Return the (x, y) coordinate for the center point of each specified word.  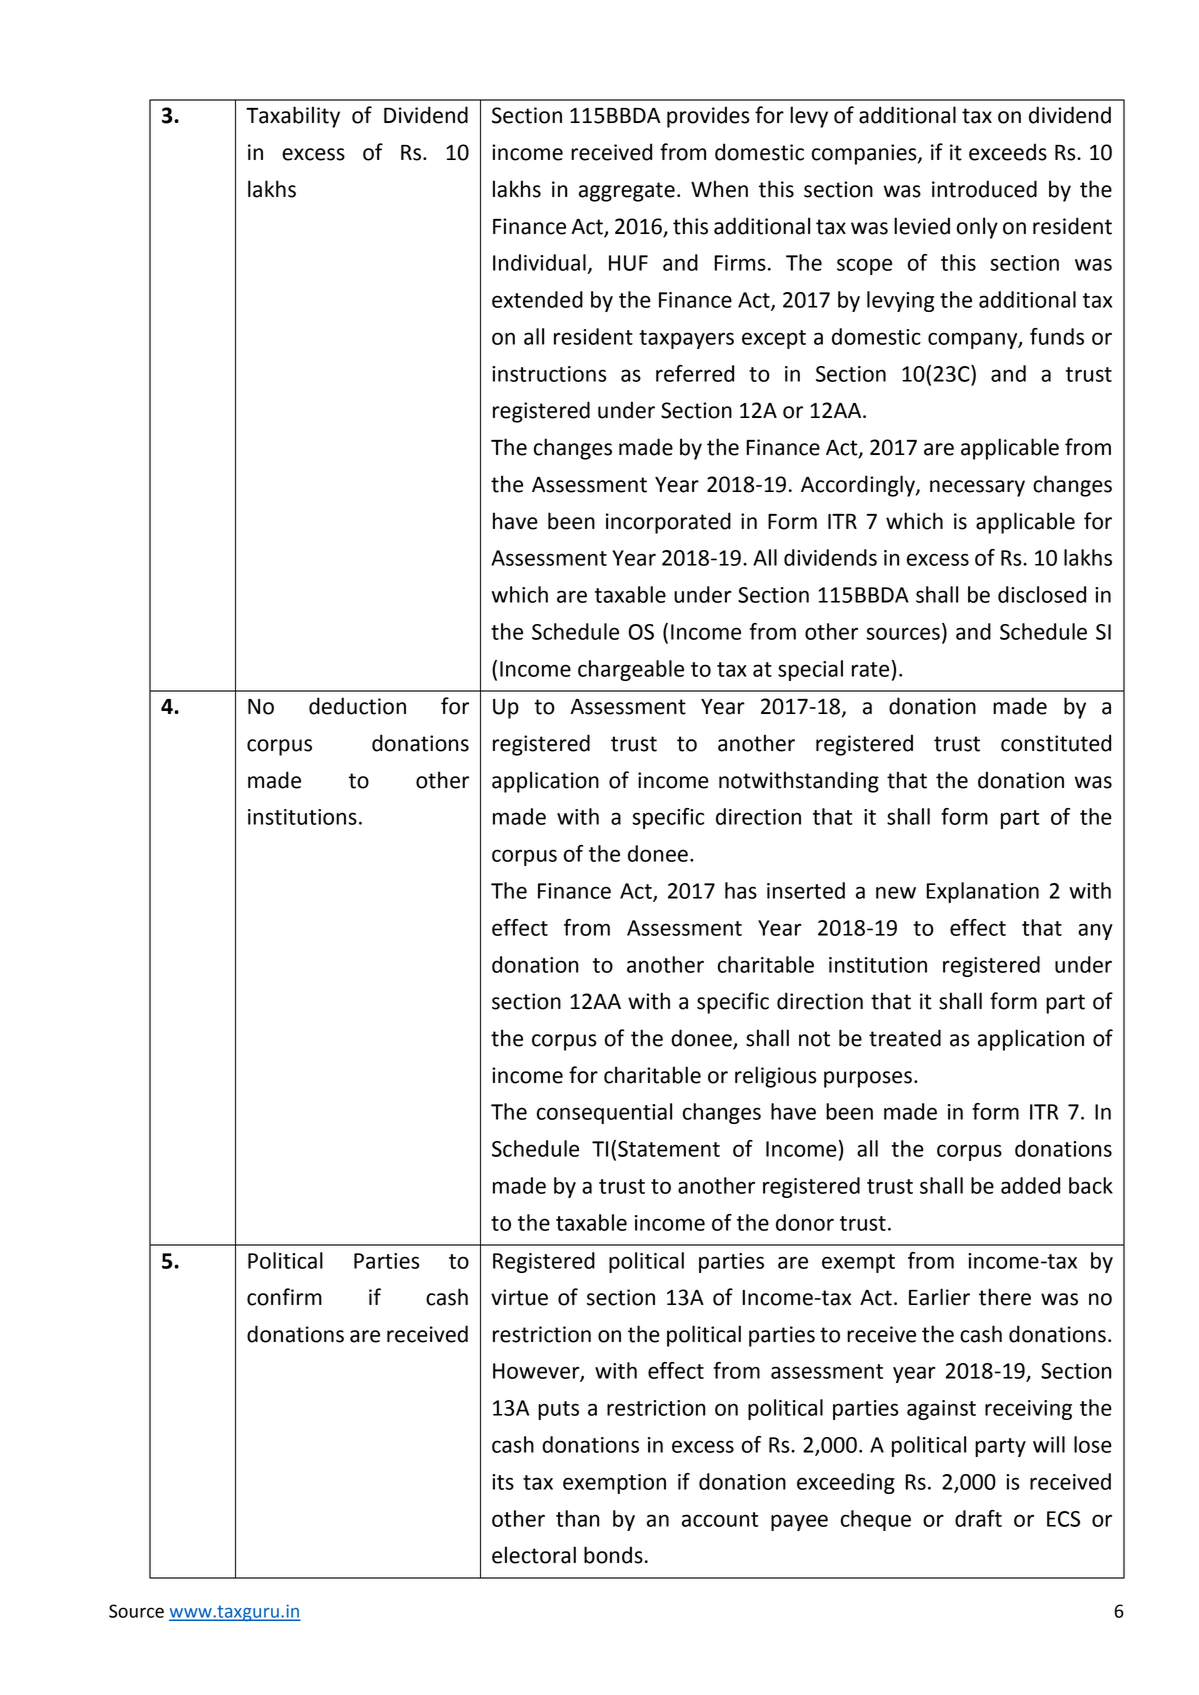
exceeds (1008, 152)
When (719, 189)
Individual (539, 262)
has (741, 890)
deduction (357, 706)
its (503, 1482)
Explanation (982, 892)
